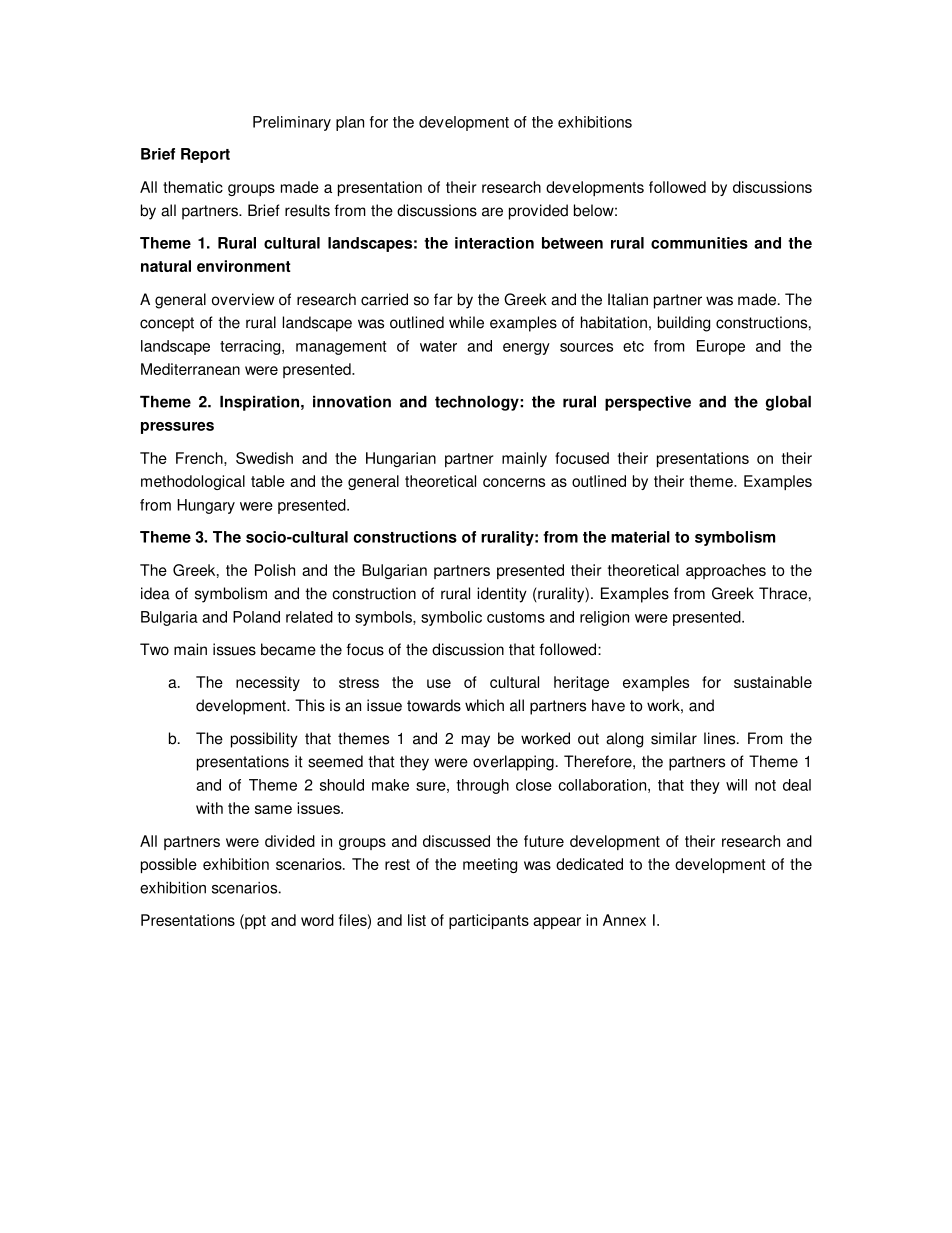  What do you see at coordinates (726, 571) in the document?
I see `approaches` at bounding box center [726, 571].
